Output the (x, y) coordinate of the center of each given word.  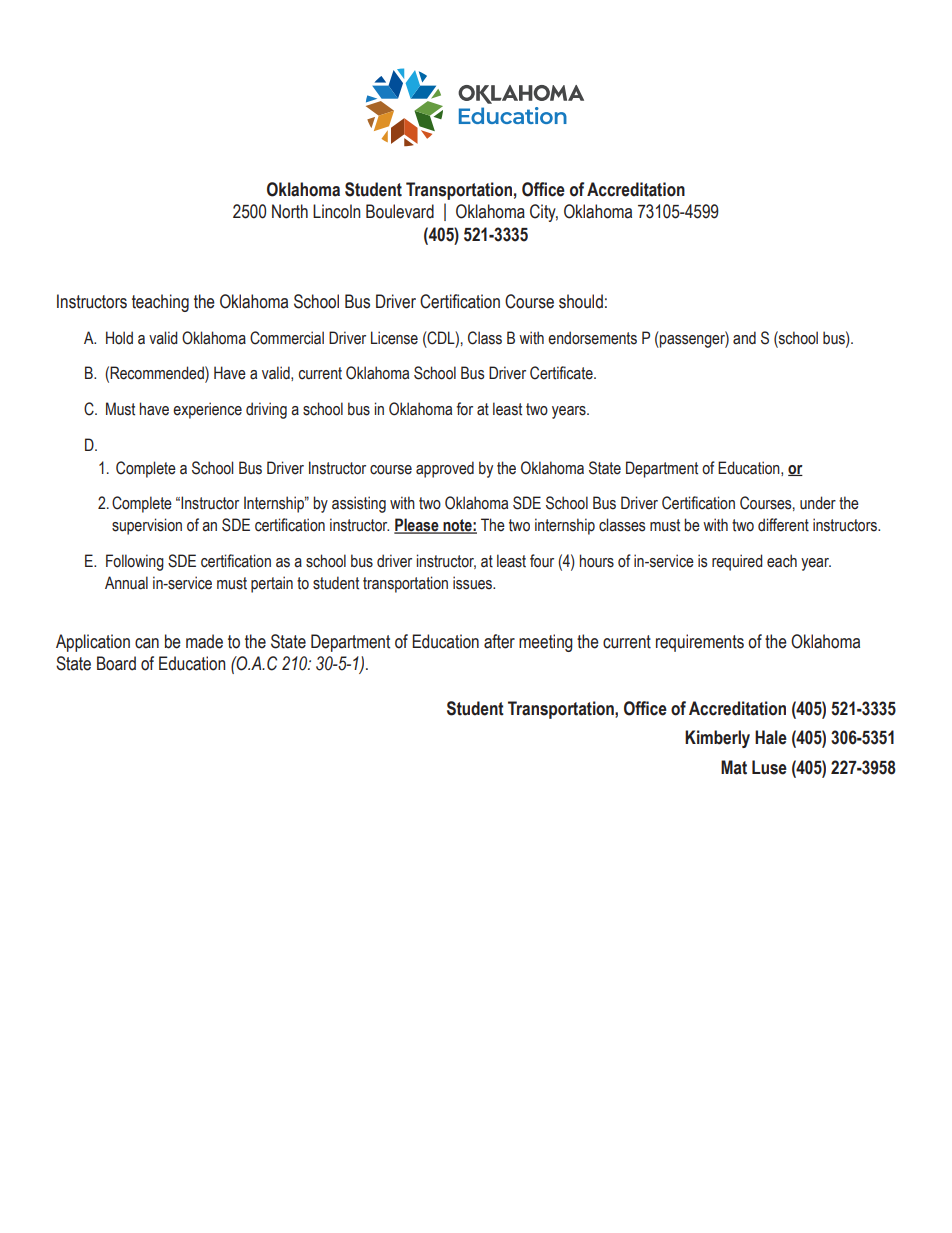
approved (445, 469)
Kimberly (717, 739)
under (818, 503)
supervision (147, 526)
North (290, 211)
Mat (734, 767)
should (581, 301)
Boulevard (400, 211)
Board (116, 663)
